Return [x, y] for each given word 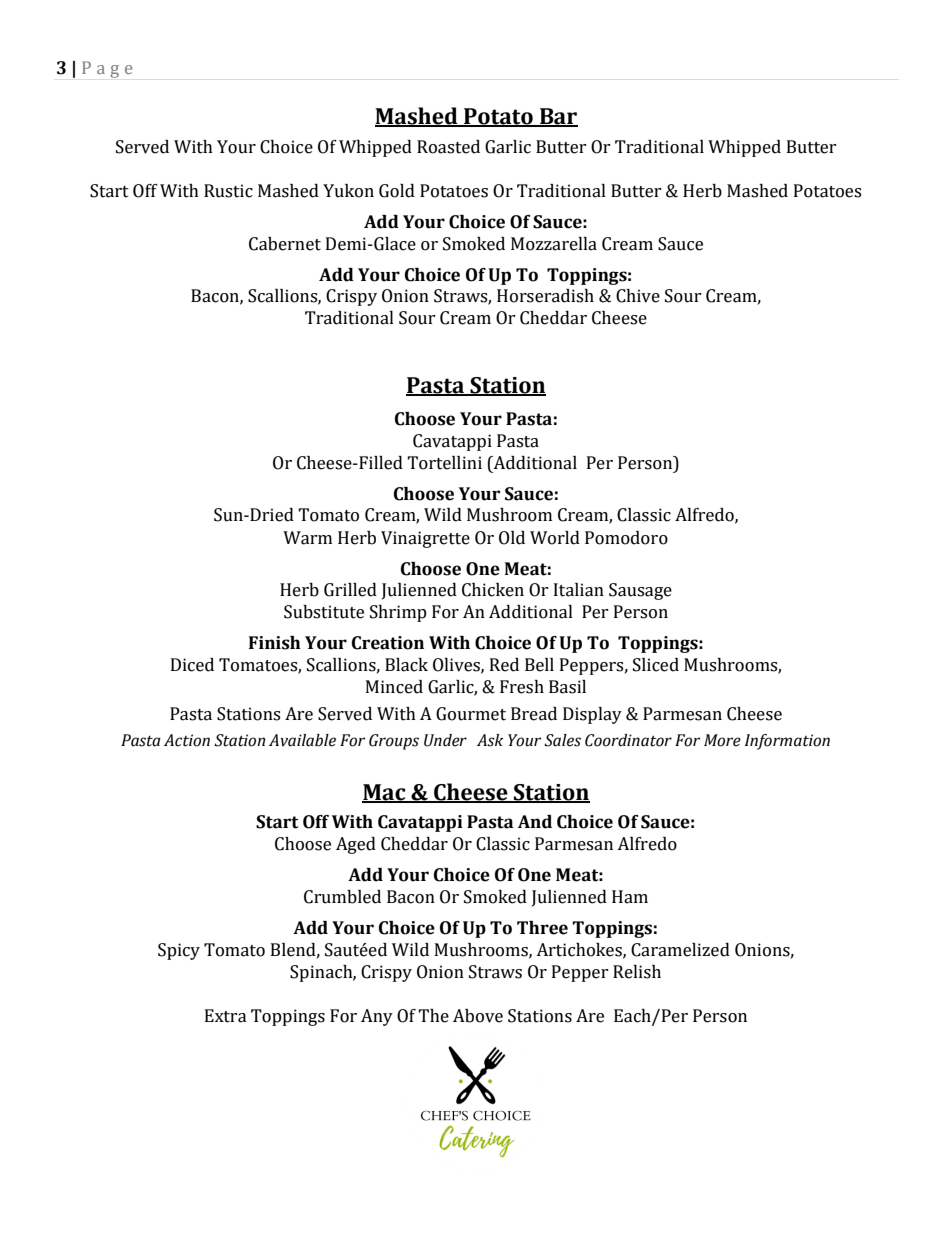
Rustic [228, 191]
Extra [226, 1016]
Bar [558, 117]
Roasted [448, 147]
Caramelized [680, 950]
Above [478, 1016]
